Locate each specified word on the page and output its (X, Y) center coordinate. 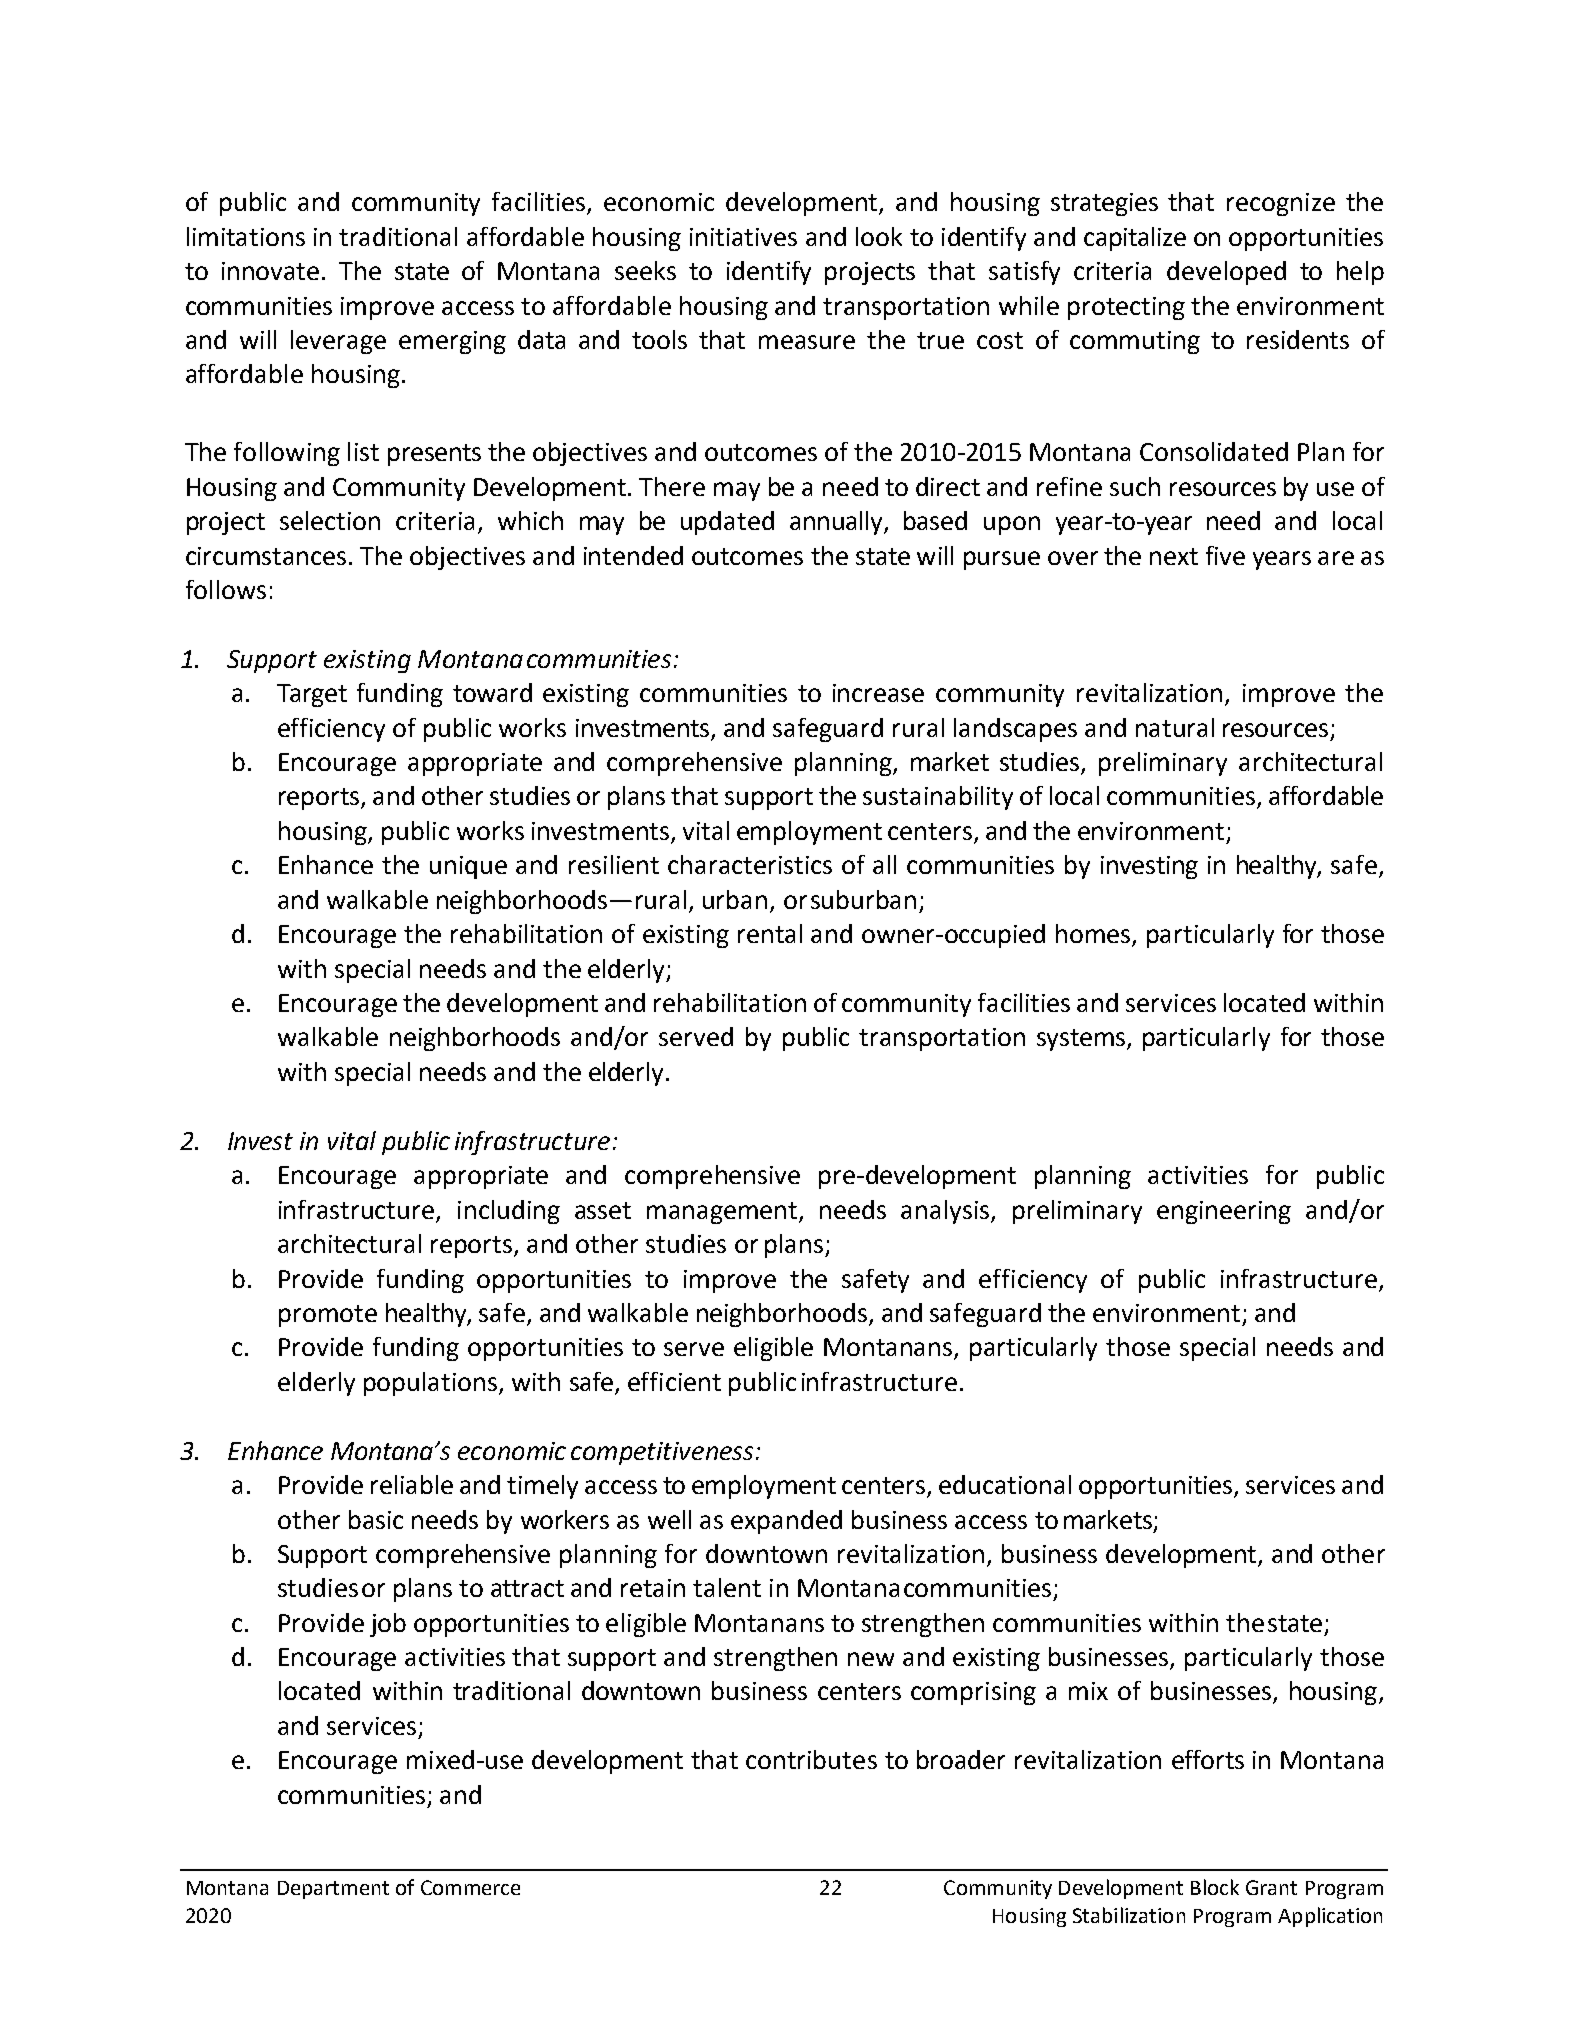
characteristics (750, 864)
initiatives (743, 237)
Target (312, 695)
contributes (811, 1759)
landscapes (1015, 730)
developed (1226, 273)
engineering (1224, 1212)
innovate (270, 271)
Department (333, 1890)
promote (328, 1316)
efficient (674, 1381)
